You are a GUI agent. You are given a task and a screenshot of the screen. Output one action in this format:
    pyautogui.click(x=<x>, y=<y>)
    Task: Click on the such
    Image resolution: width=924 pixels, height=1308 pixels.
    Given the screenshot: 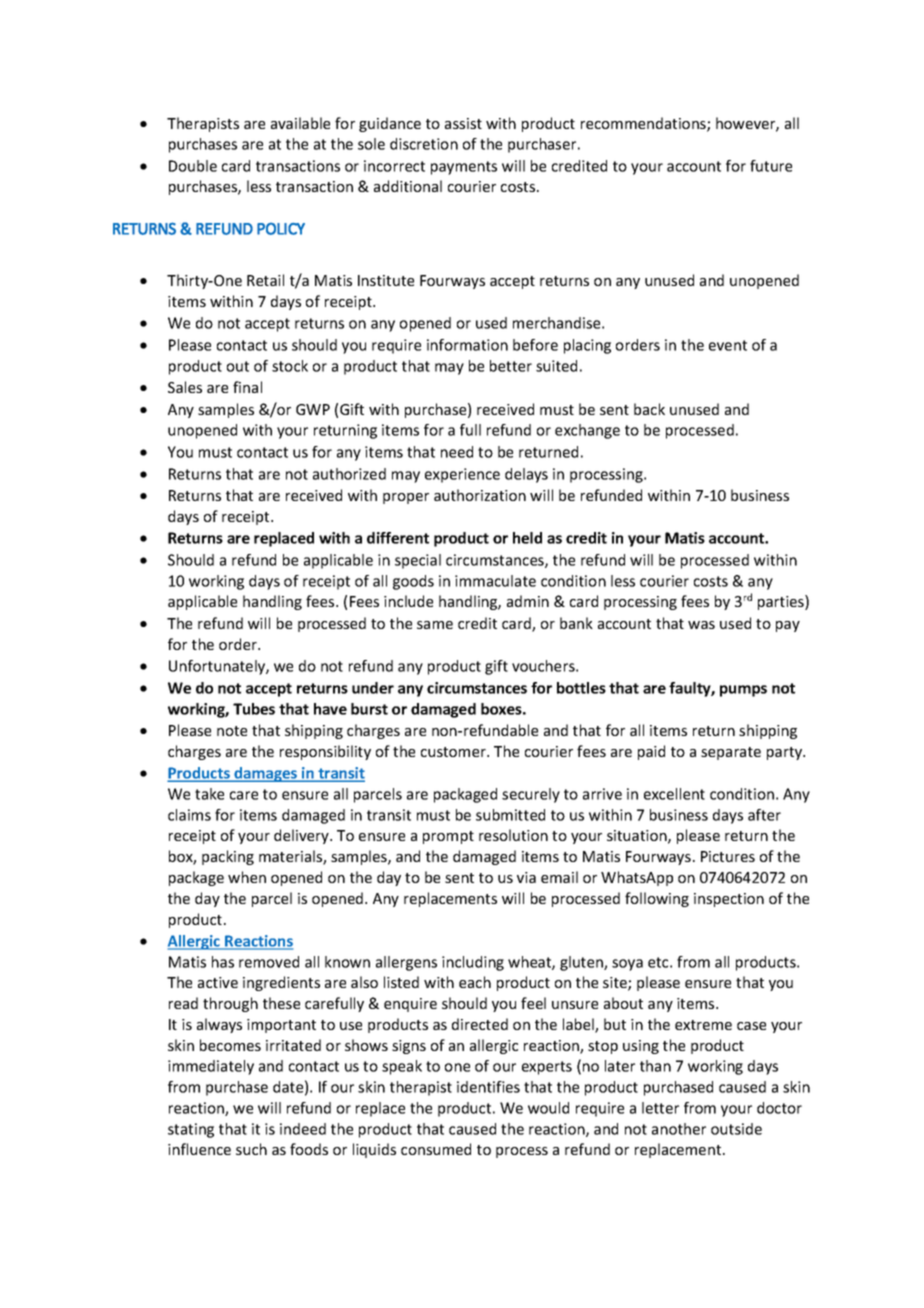 What is the action you would take?
    pyautogui.click(x=251, y=1149)
